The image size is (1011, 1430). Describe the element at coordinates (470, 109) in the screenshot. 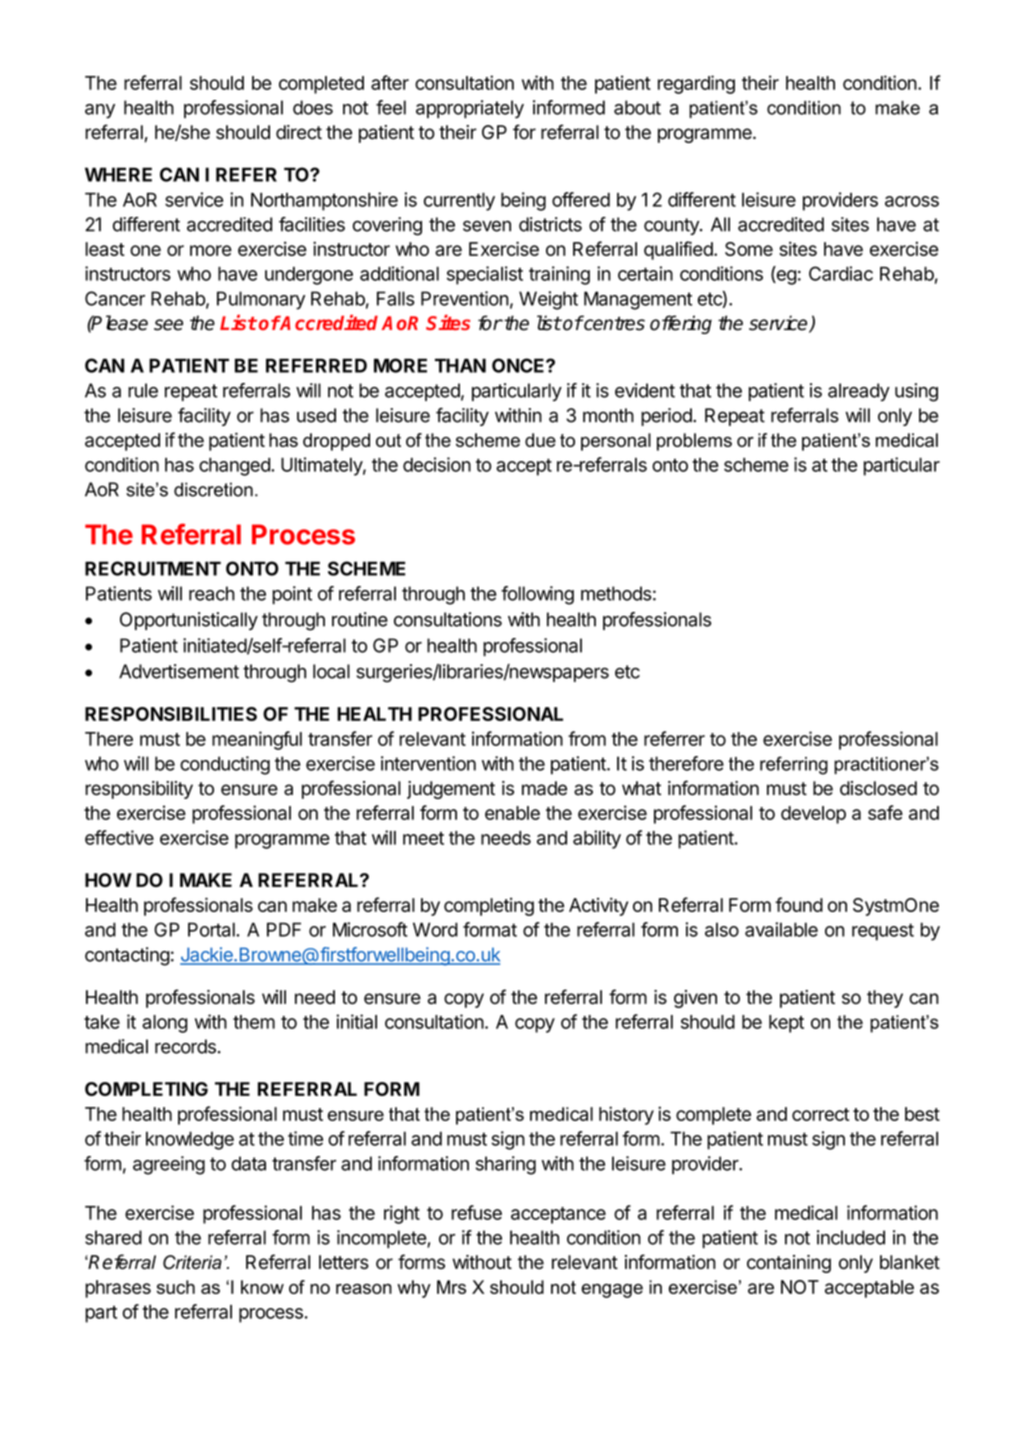

I see `appropriately` at that location.
